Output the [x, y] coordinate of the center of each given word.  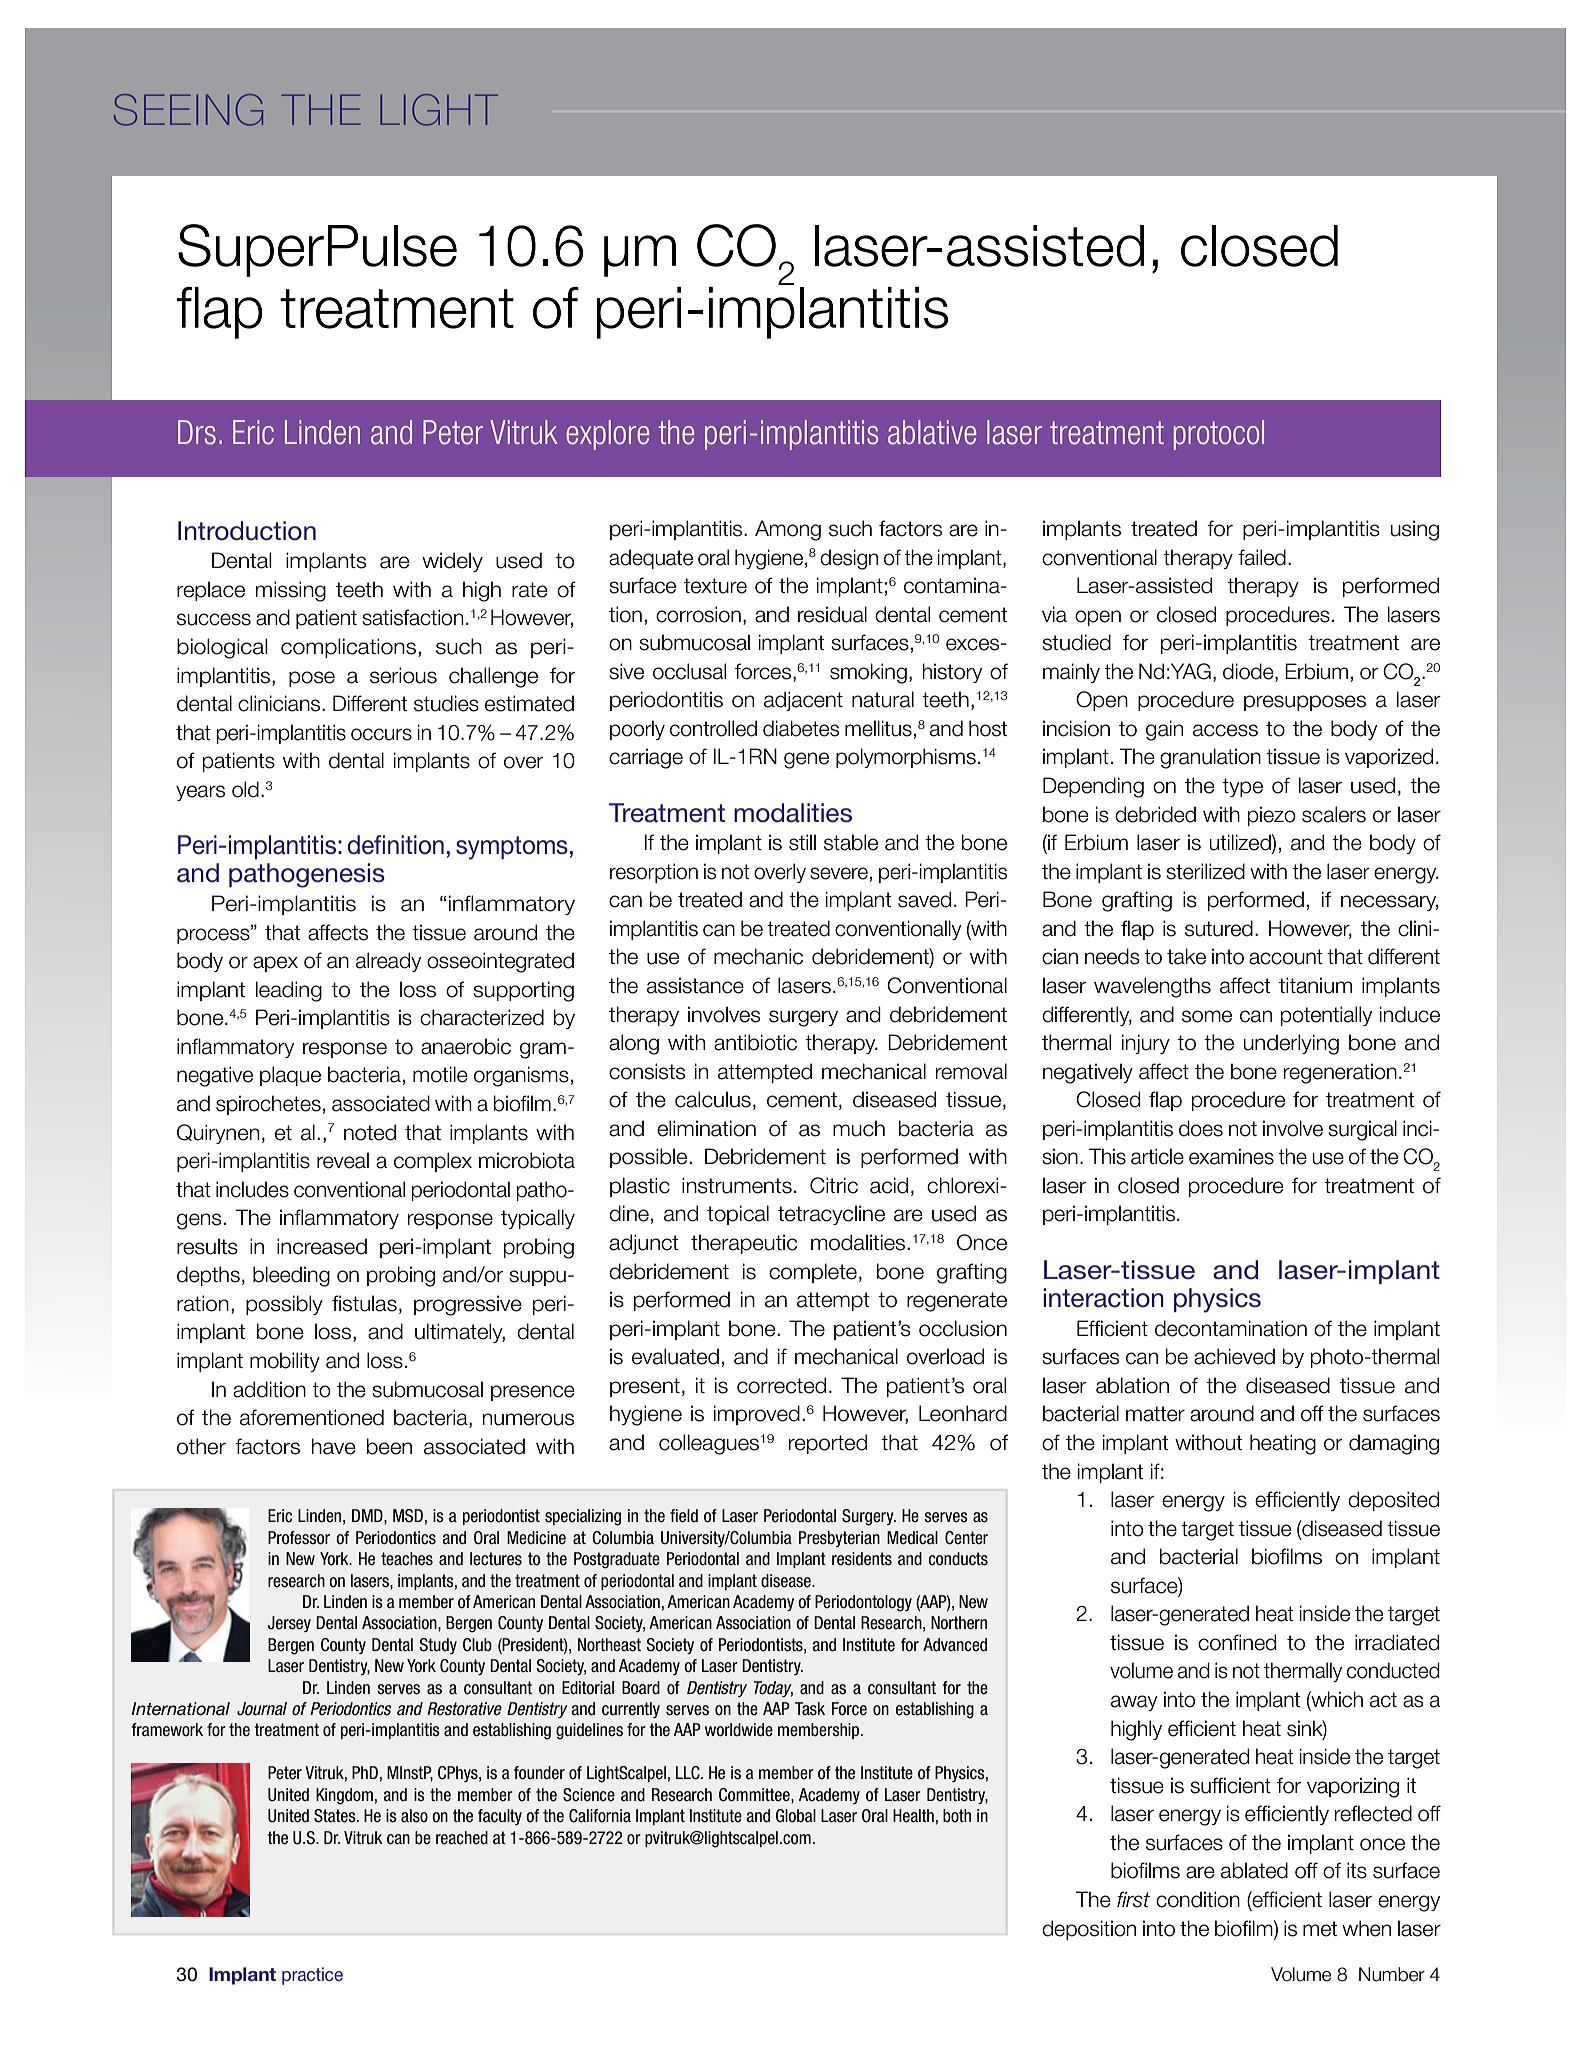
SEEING [188, 110]
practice [312, 1976]
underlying [1291, 1044]
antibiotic [755, 1042]
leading [289, 991]
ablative [932, 432]
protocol [1219, 435]
